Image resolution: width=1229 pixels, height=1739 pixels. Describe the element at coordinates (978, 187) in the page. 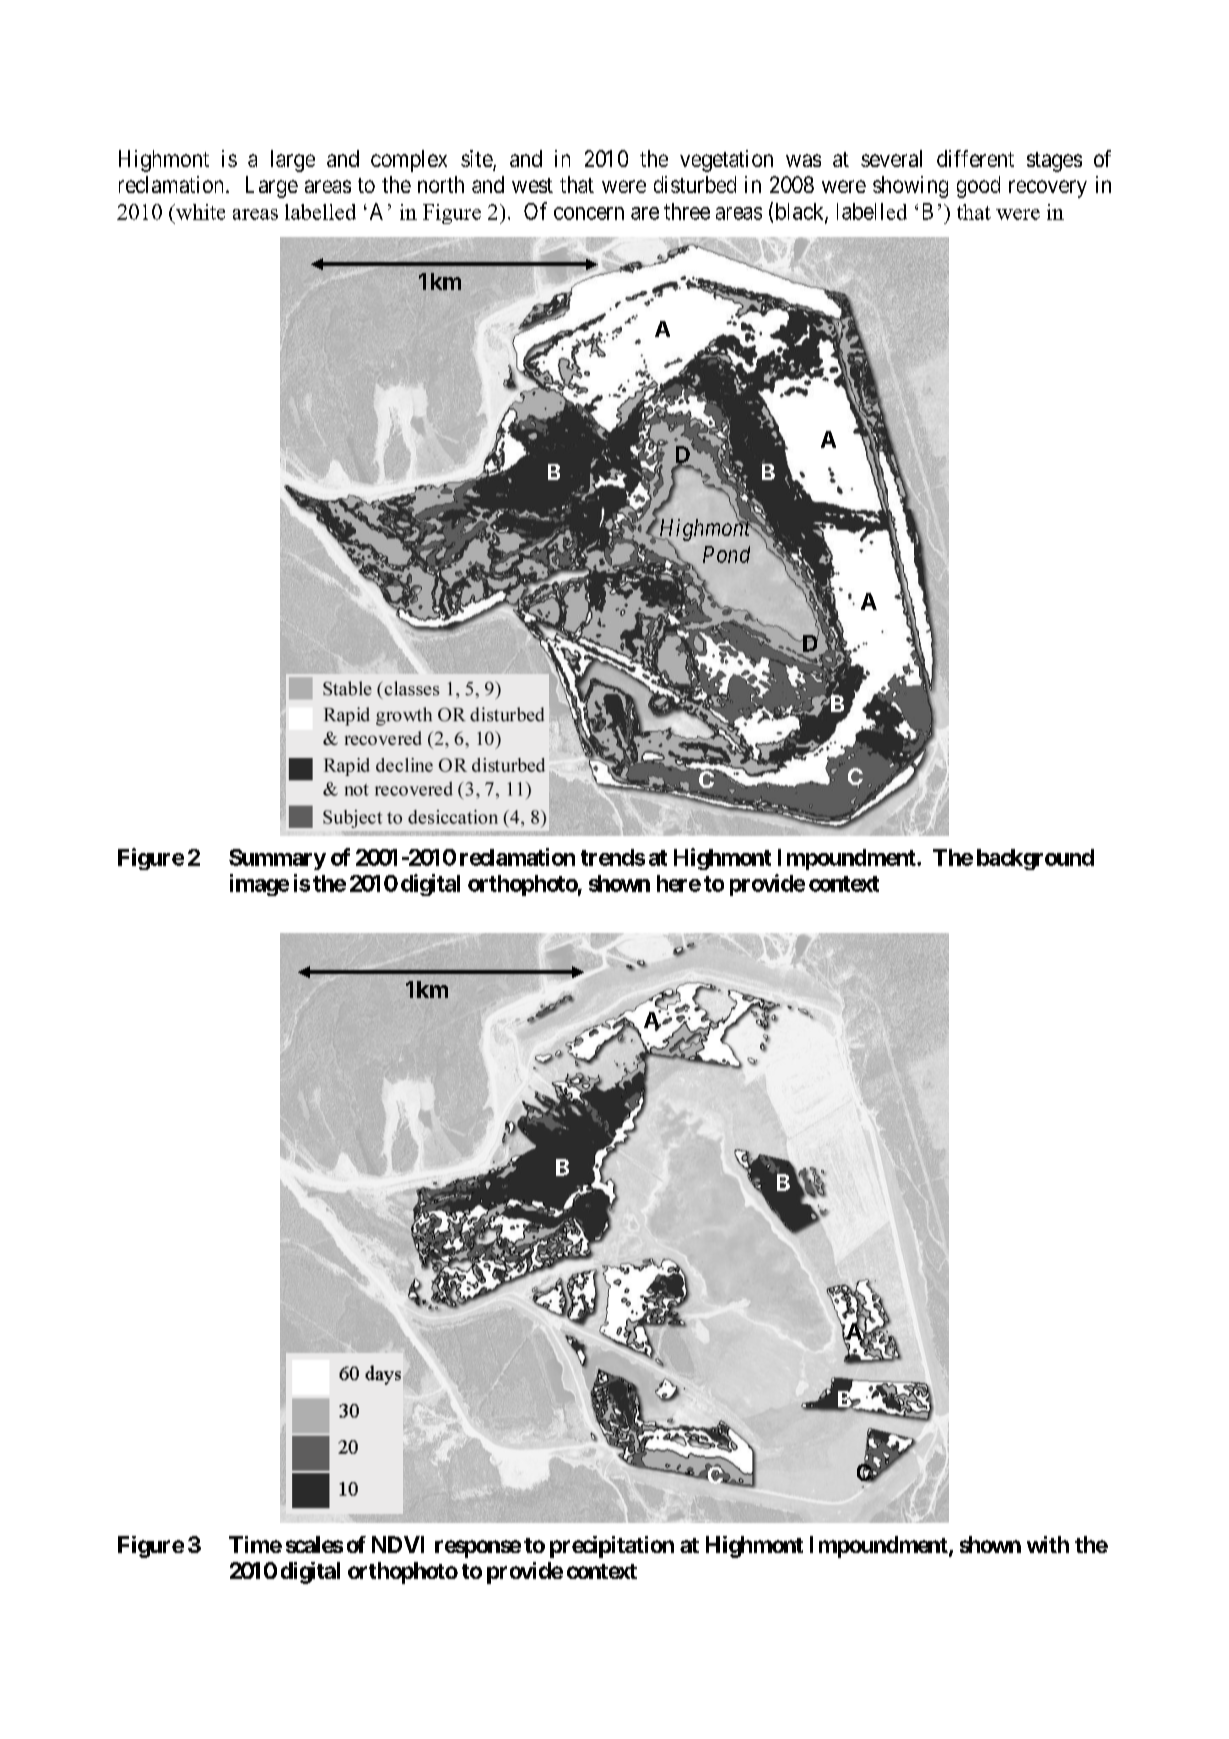

I see `good` at that location.
